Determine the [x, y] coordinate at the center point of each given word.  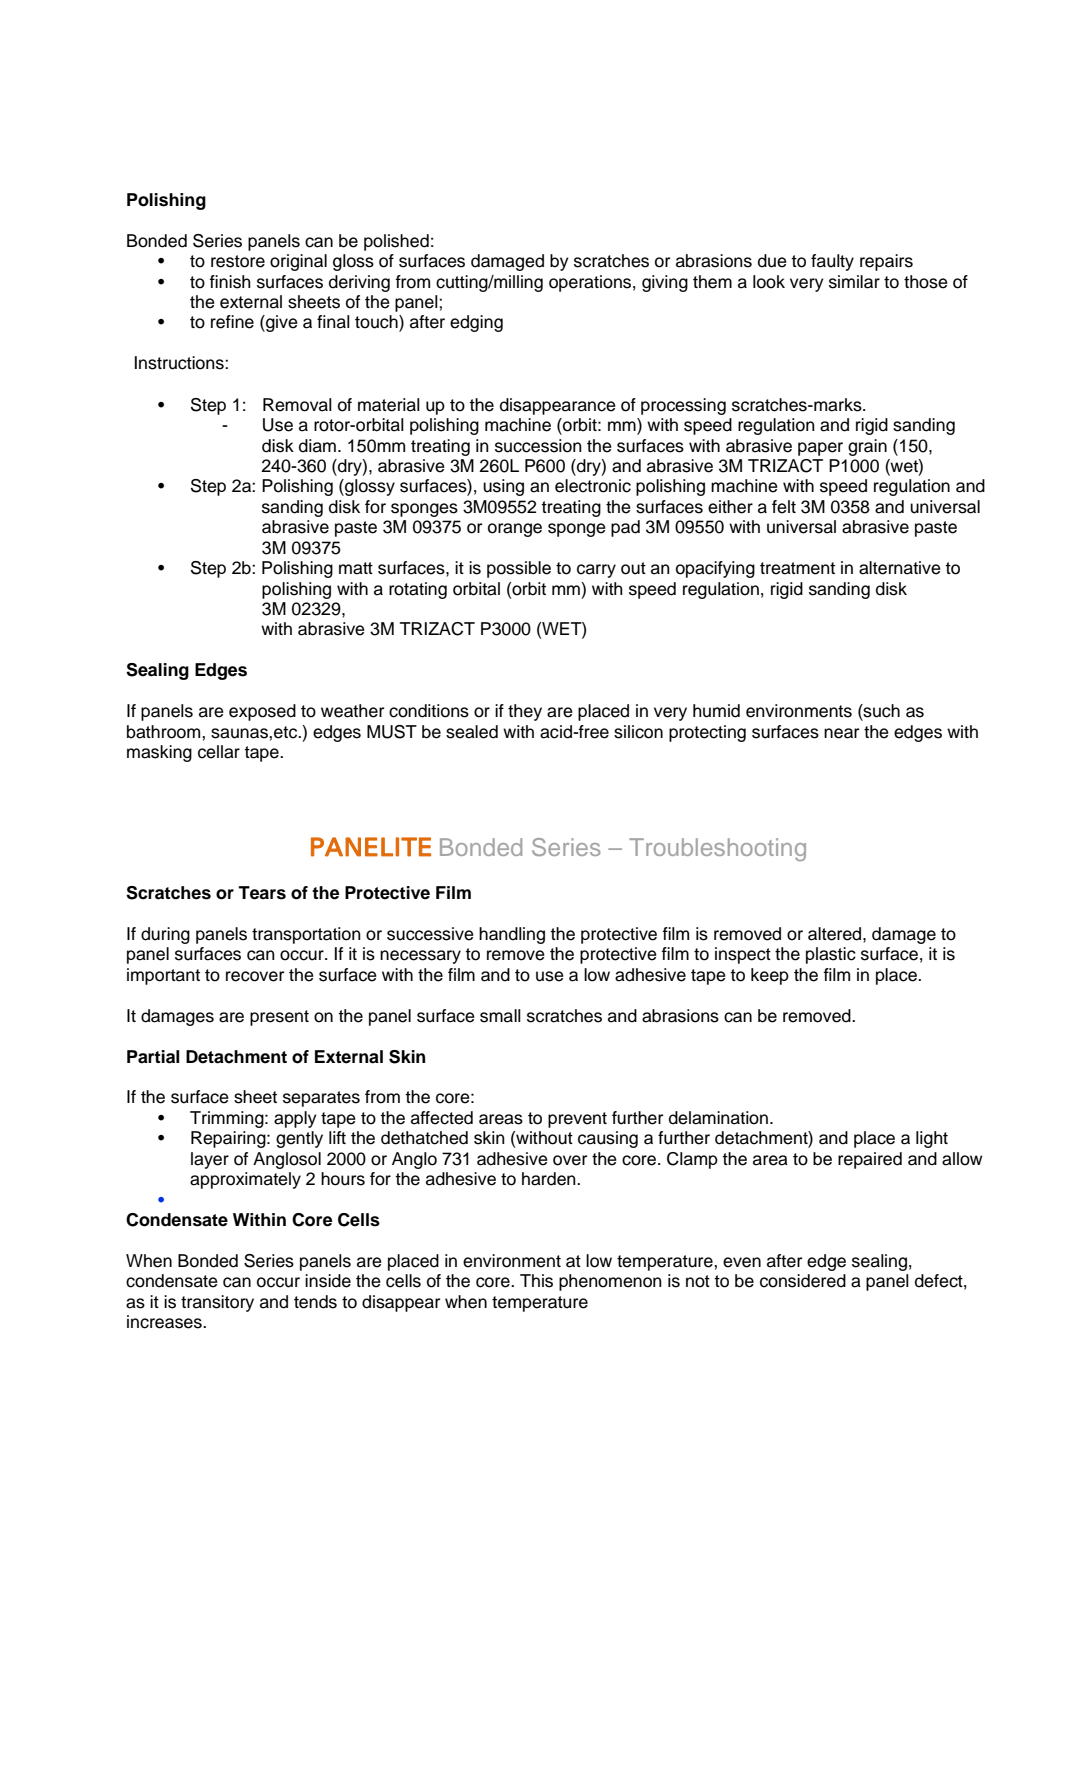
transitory [217, 1303]
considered [803, 1281]
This [536, 1281]
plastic [831, 955]
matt [356, 568]
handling [512, 935]
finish [230, 282]
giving [665, 283]
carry [596, 571]
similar [854, 282]
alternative [900, 568]
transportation [306, 935]
